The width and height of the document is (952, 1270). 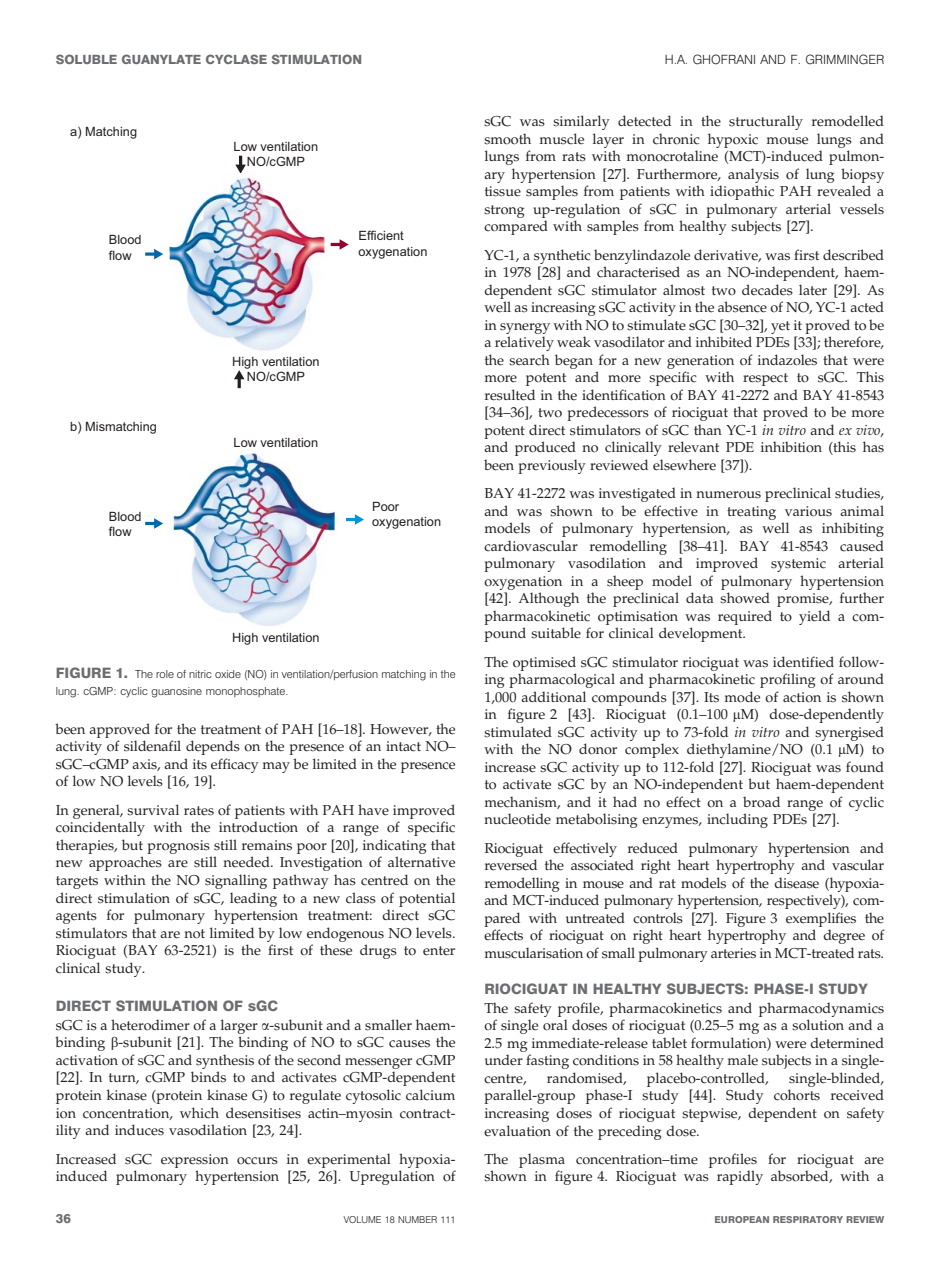 I want to click on structurally, so click(x=766, y=122).
